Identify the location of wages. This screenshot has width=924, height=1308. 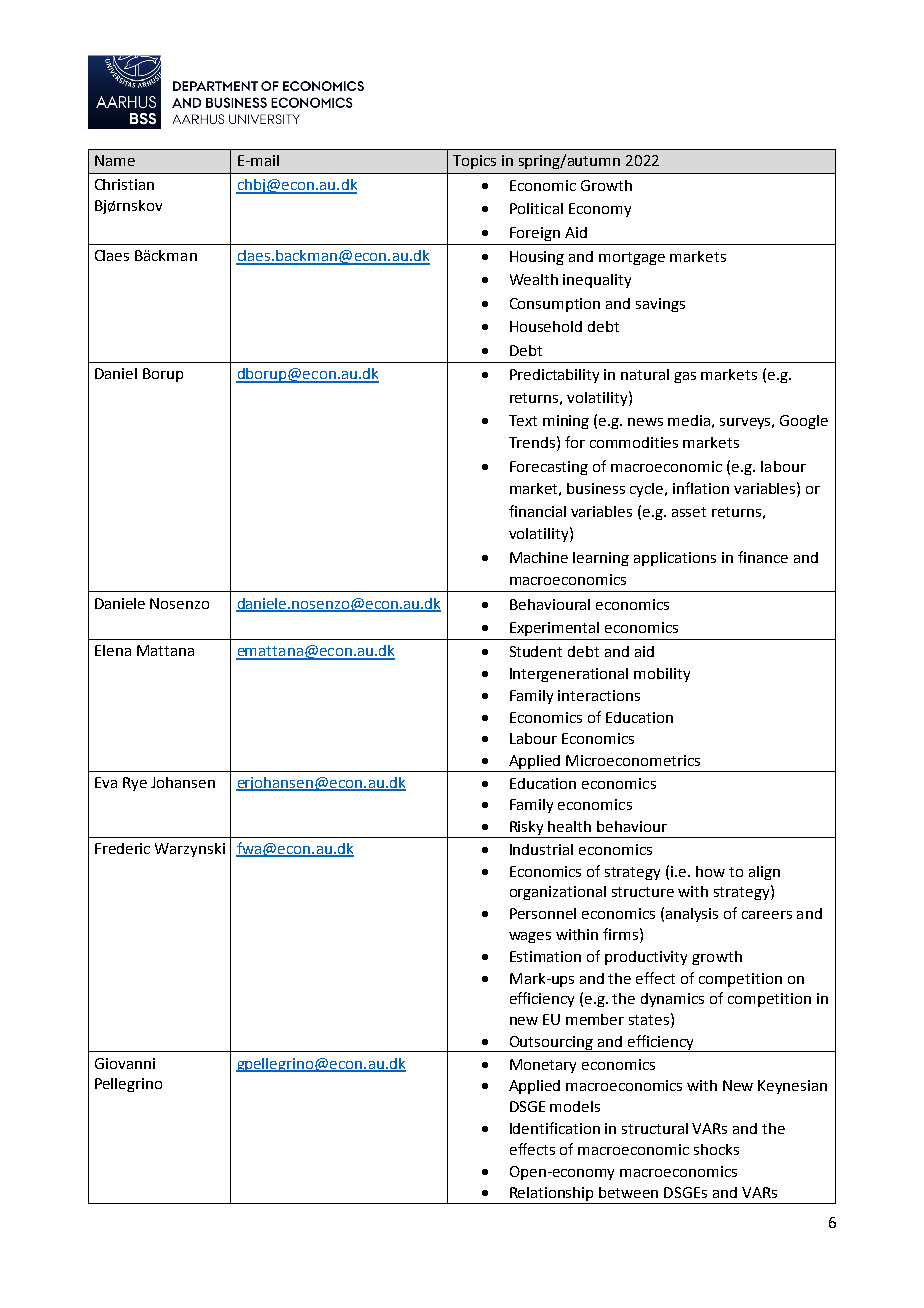
(530, 937).
